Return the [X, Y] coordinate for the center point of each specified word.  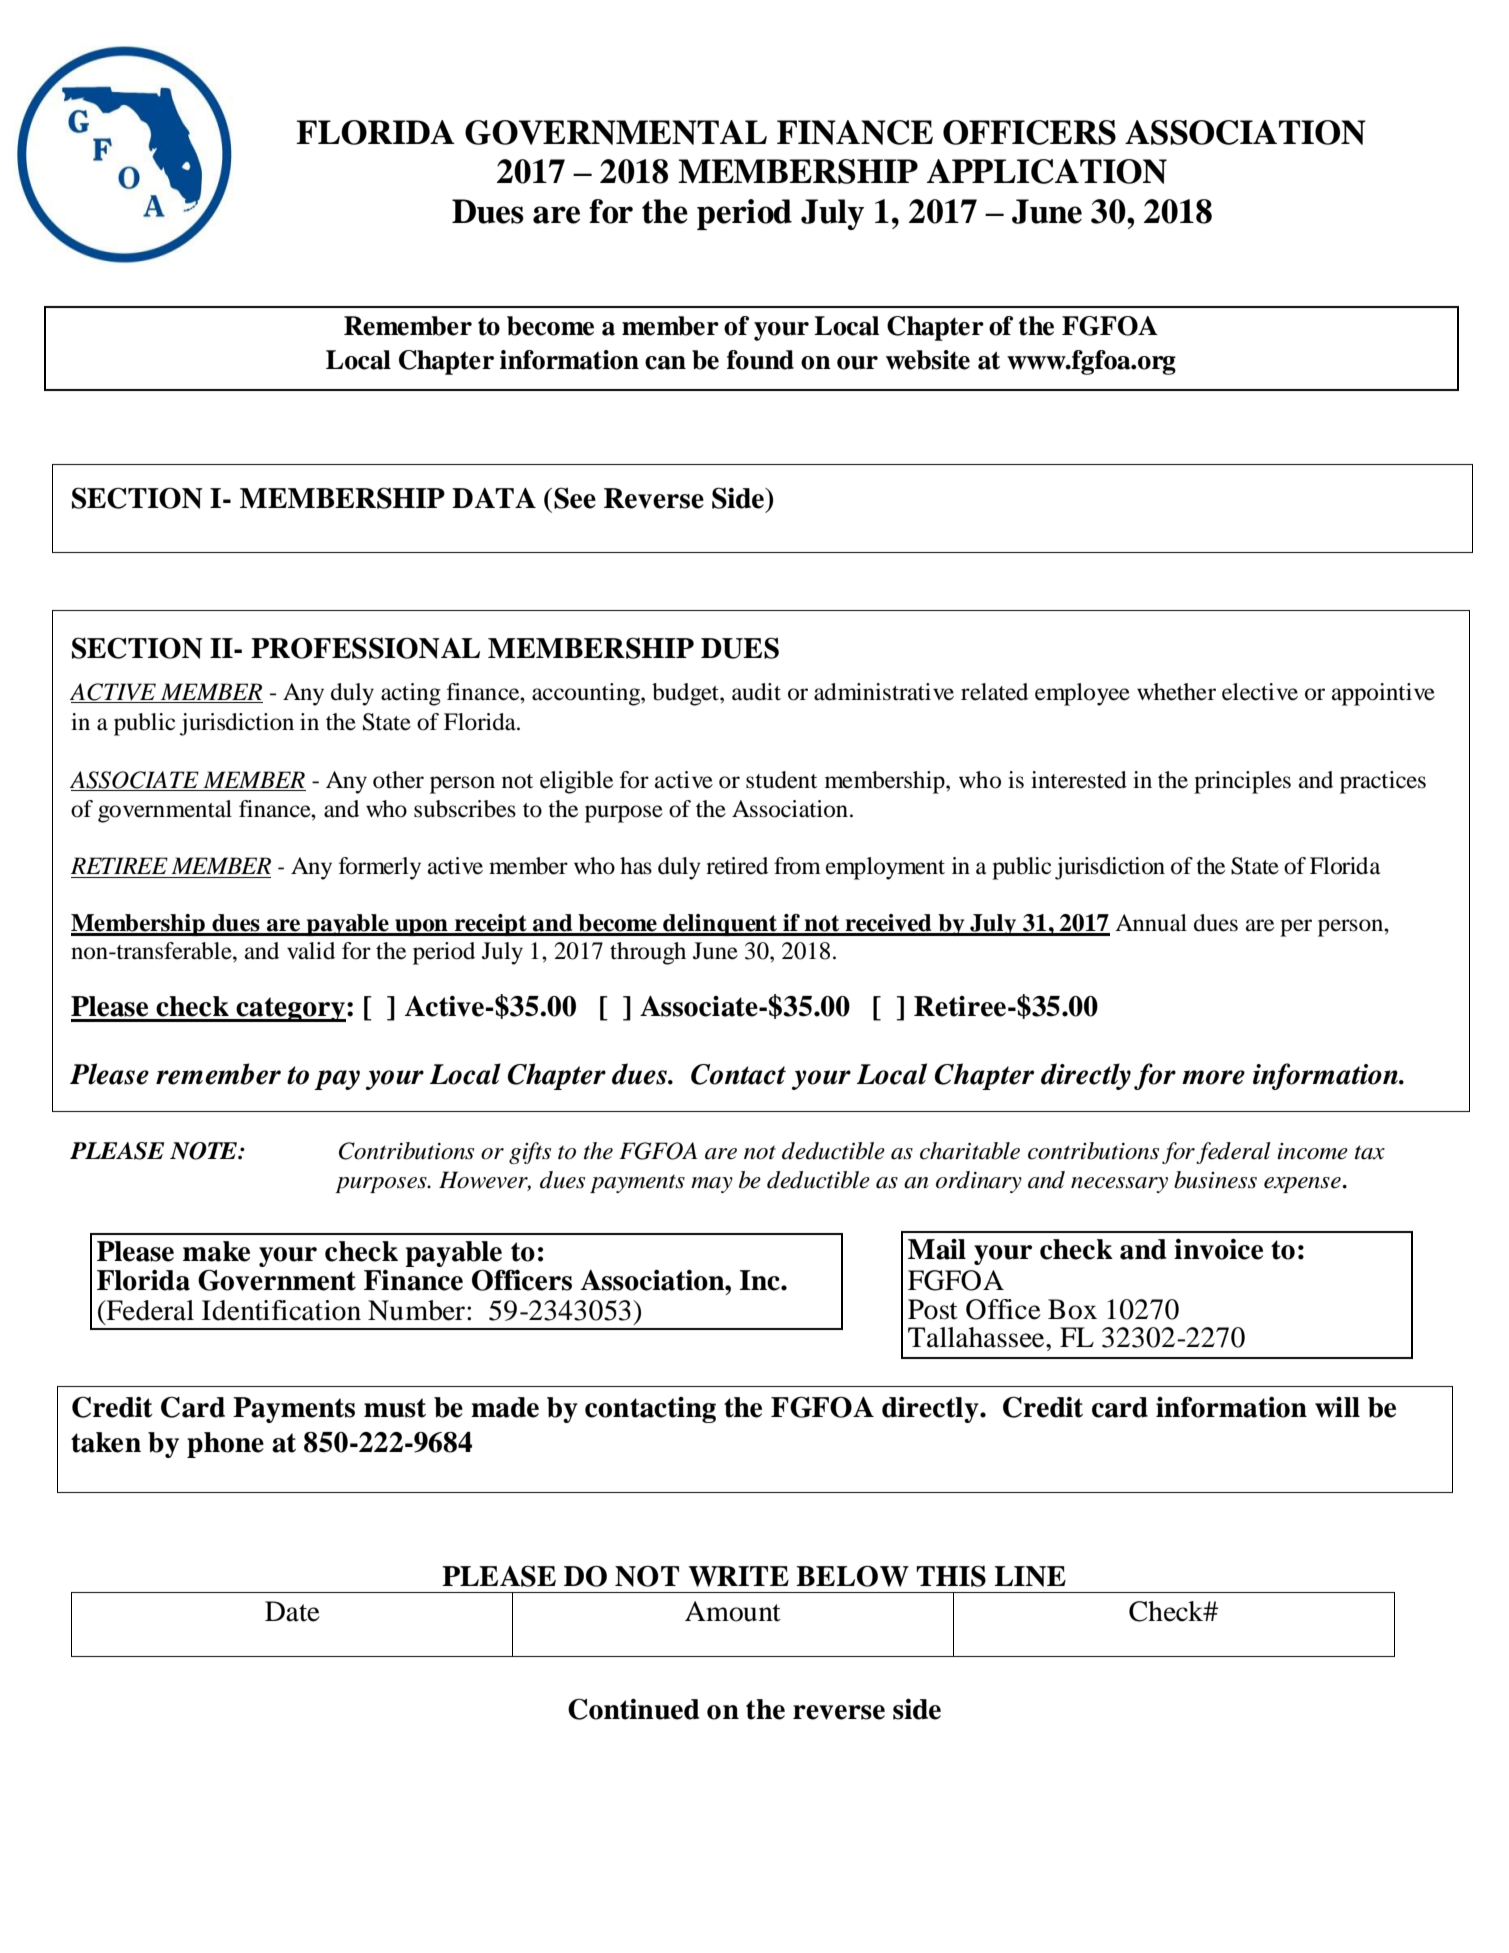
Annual [1151, 923]
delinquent [720, 925]
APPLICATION [1047, 171]
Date [292, 1611]
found [760, 360]
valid [311, 951]
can [665, 363]
